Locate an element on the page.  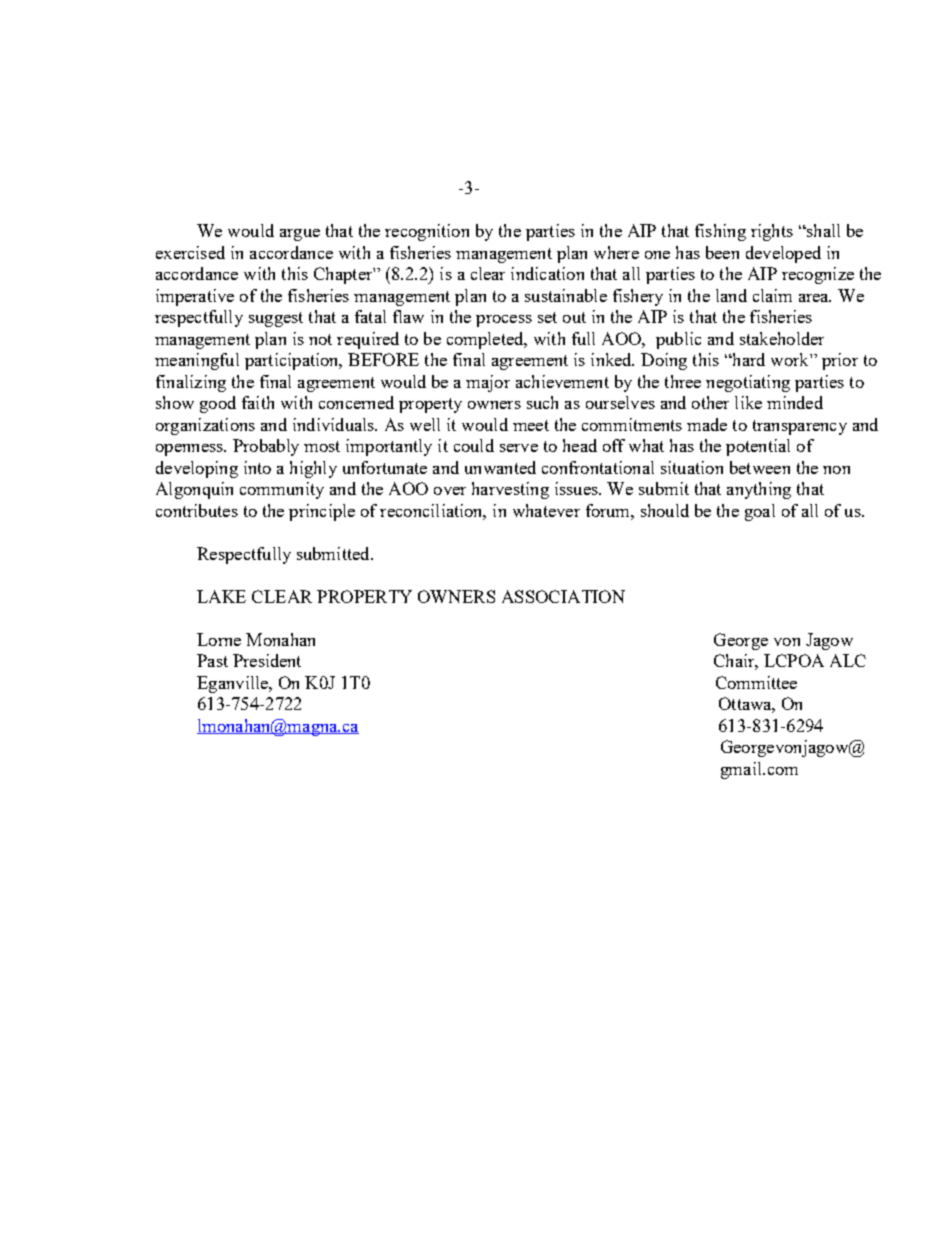
President is located at coordinates (267, 660).
